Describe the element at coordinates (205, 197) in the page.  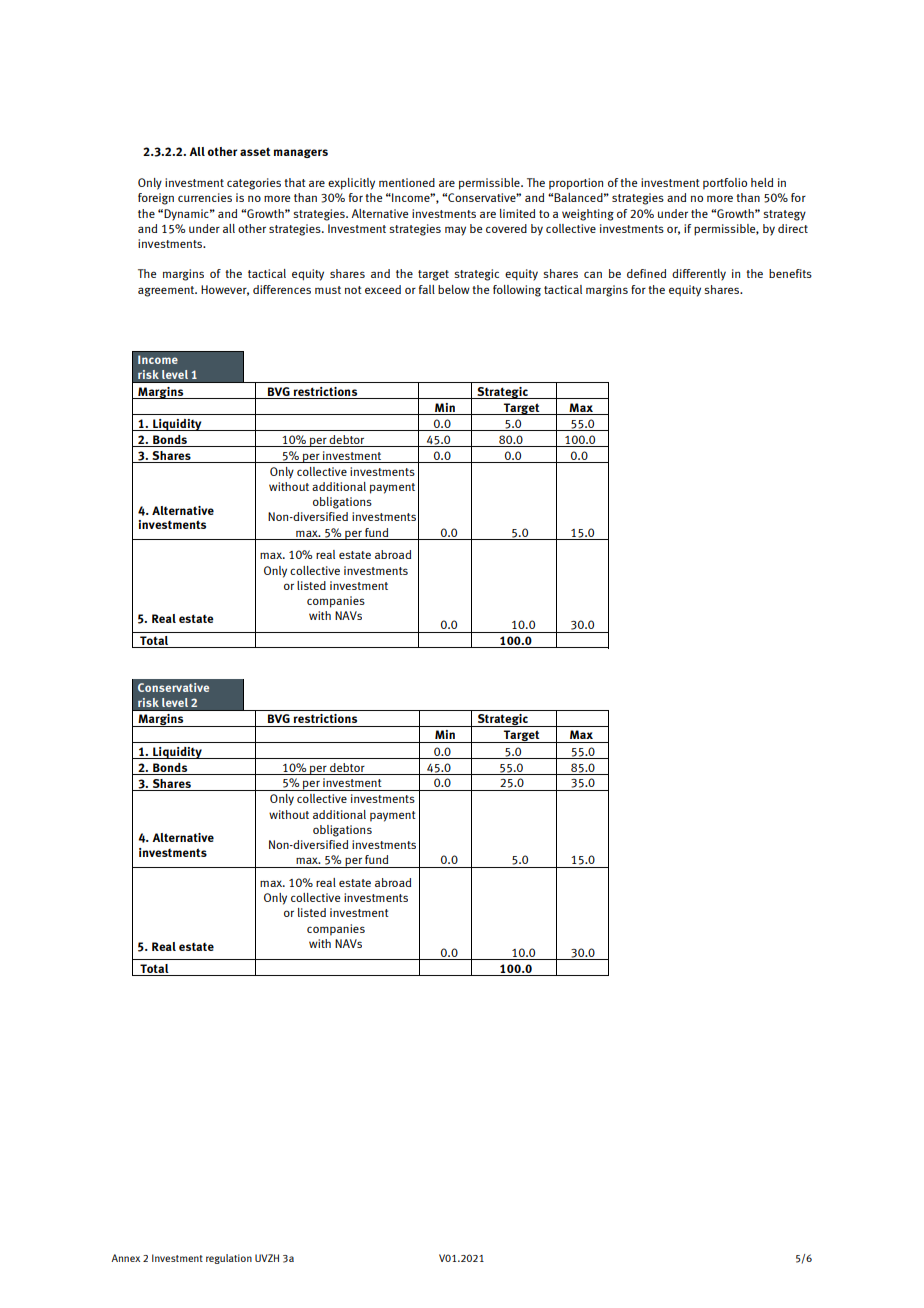
I see `currencies` at that location.
